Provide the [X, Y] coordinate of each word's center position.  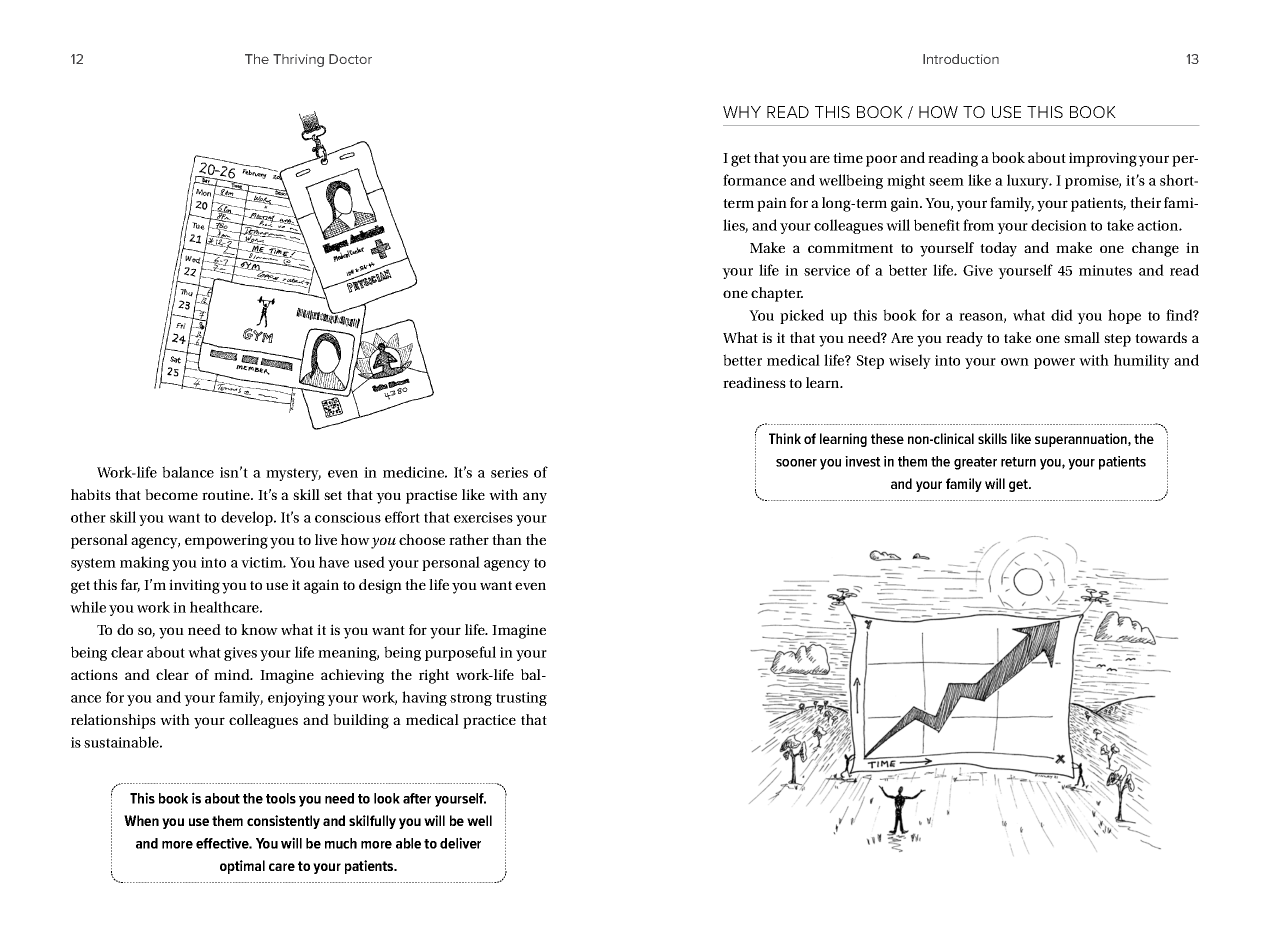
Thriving [298, 60]
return [1018, 462]
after [417, 798]
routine [227, 494]
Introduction [961, 59]
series [509, 472]
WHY [742, 112]
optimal [242, 867]
